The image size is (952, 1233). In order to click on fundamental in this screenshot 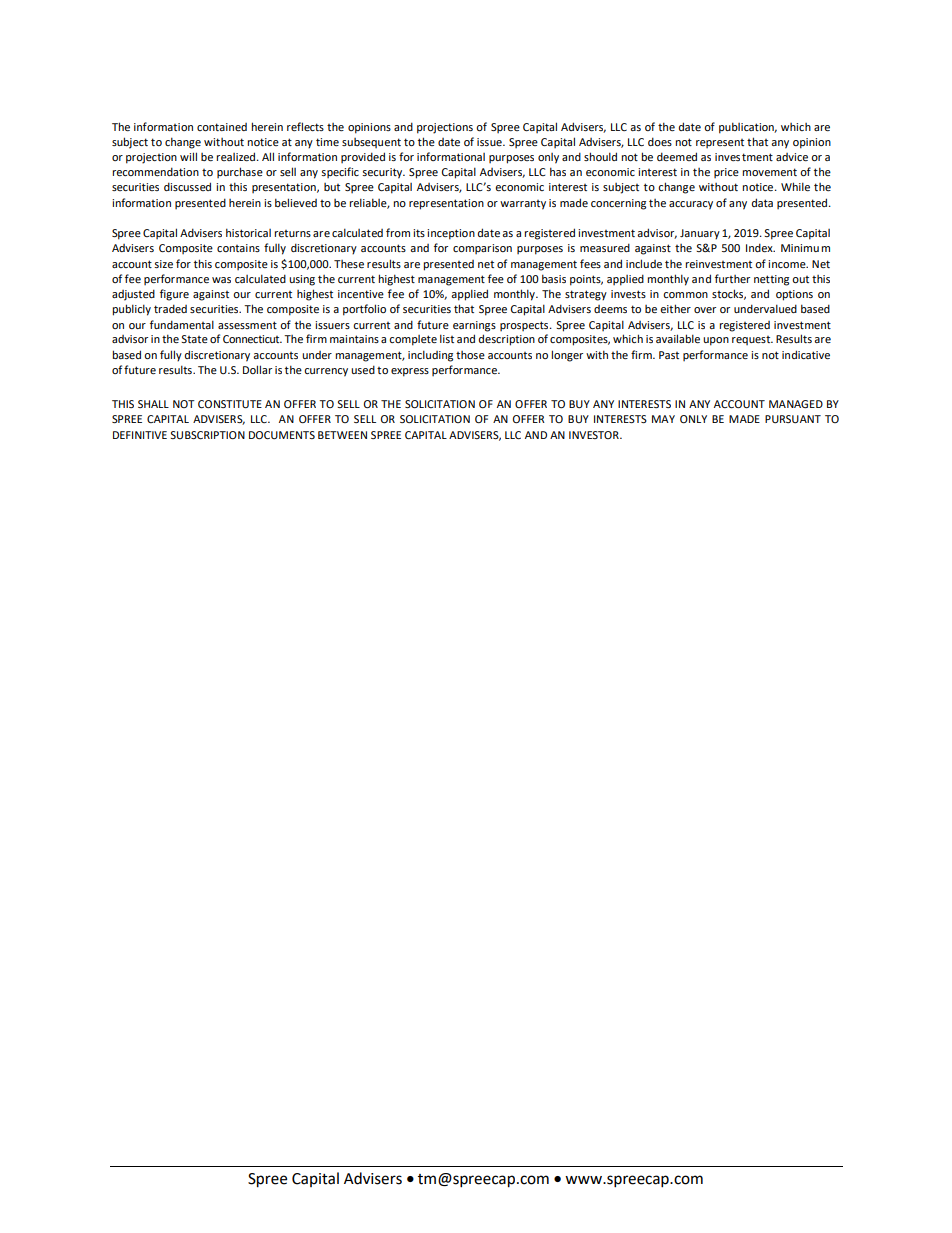, I will do `click(182, 324)`.
